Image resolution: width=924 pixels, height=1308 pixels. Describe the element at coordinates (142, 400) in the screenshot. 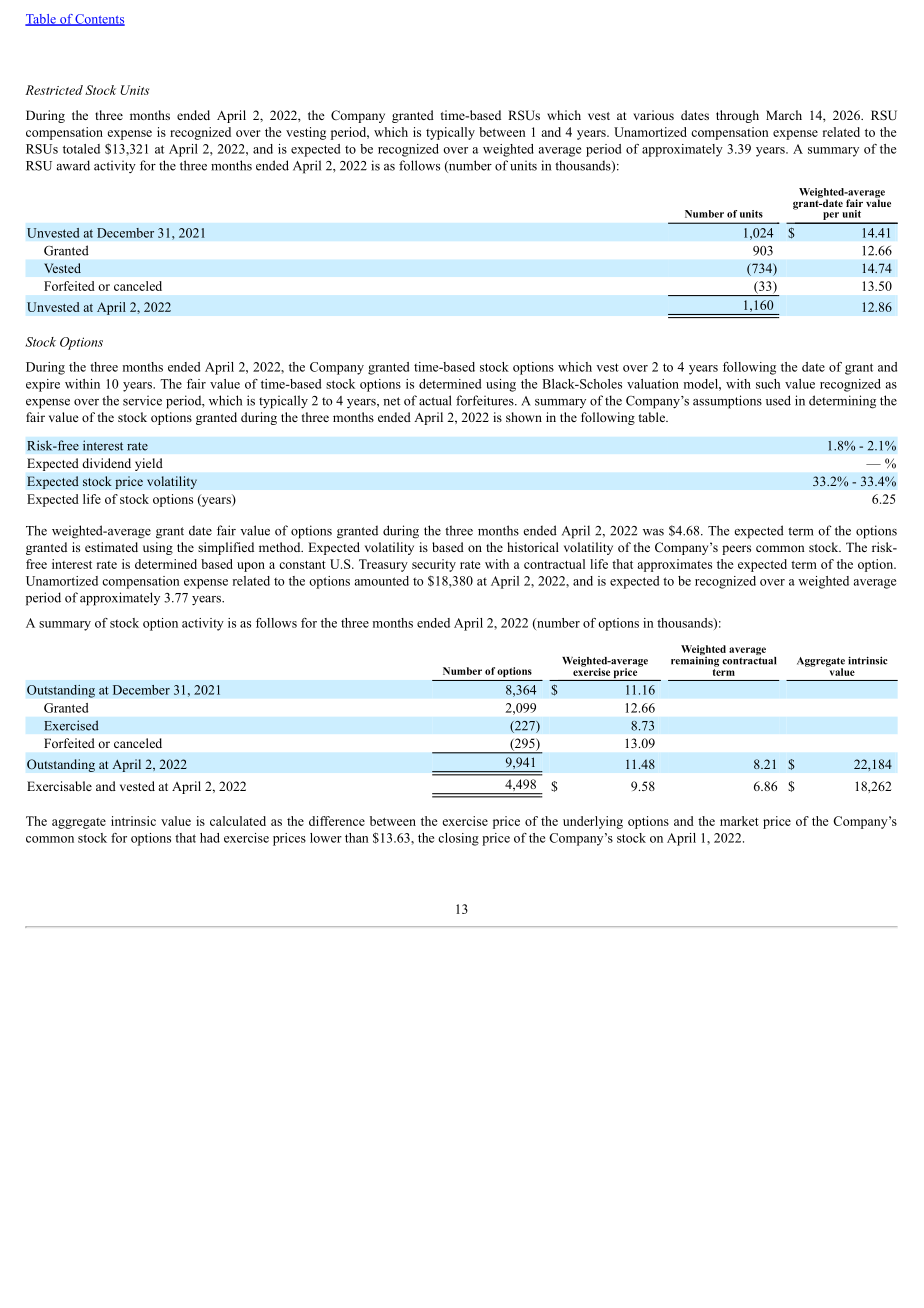

I see `service` at that location.
